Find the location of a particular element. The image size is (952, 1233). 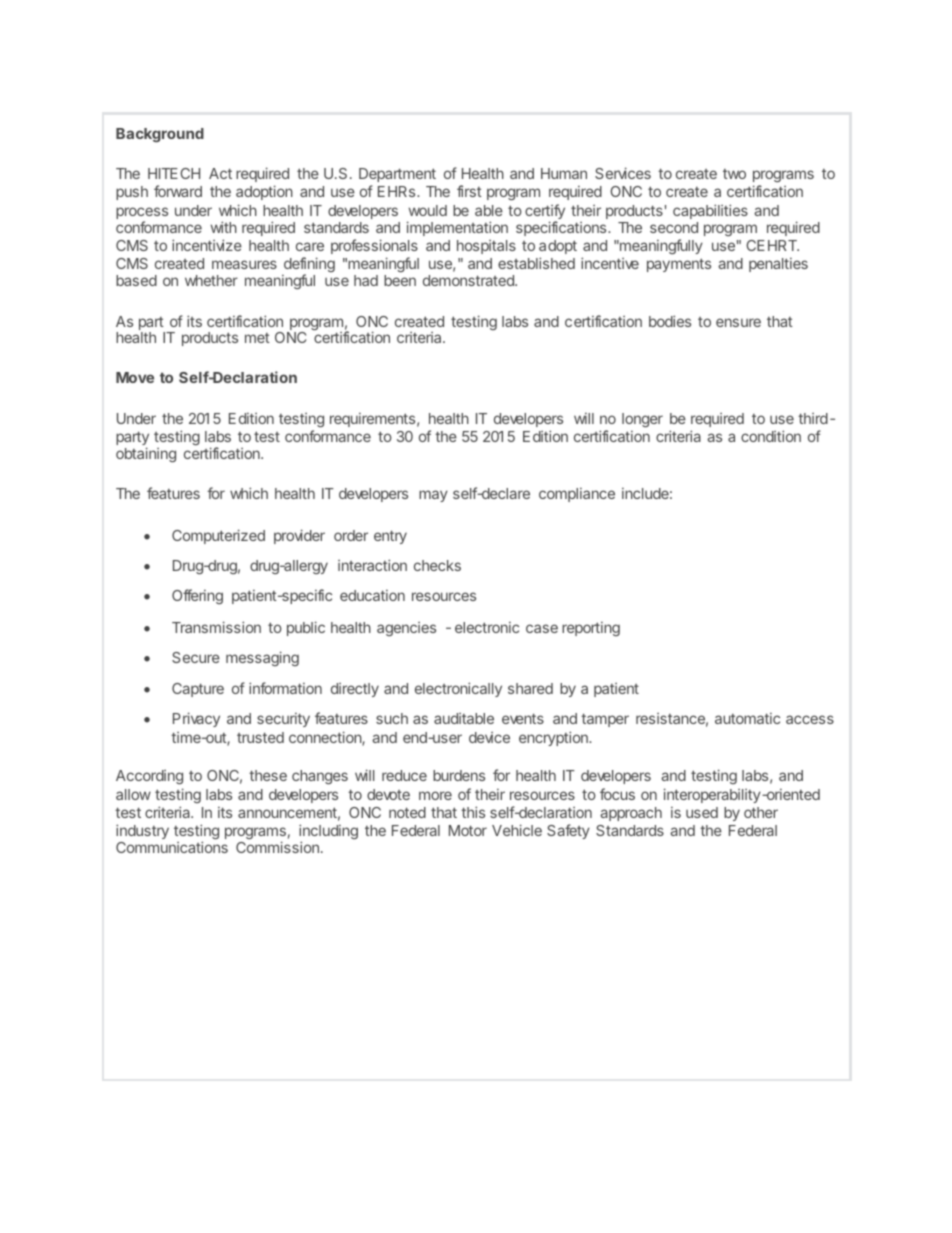

first is located at coordinates (469, 191).
